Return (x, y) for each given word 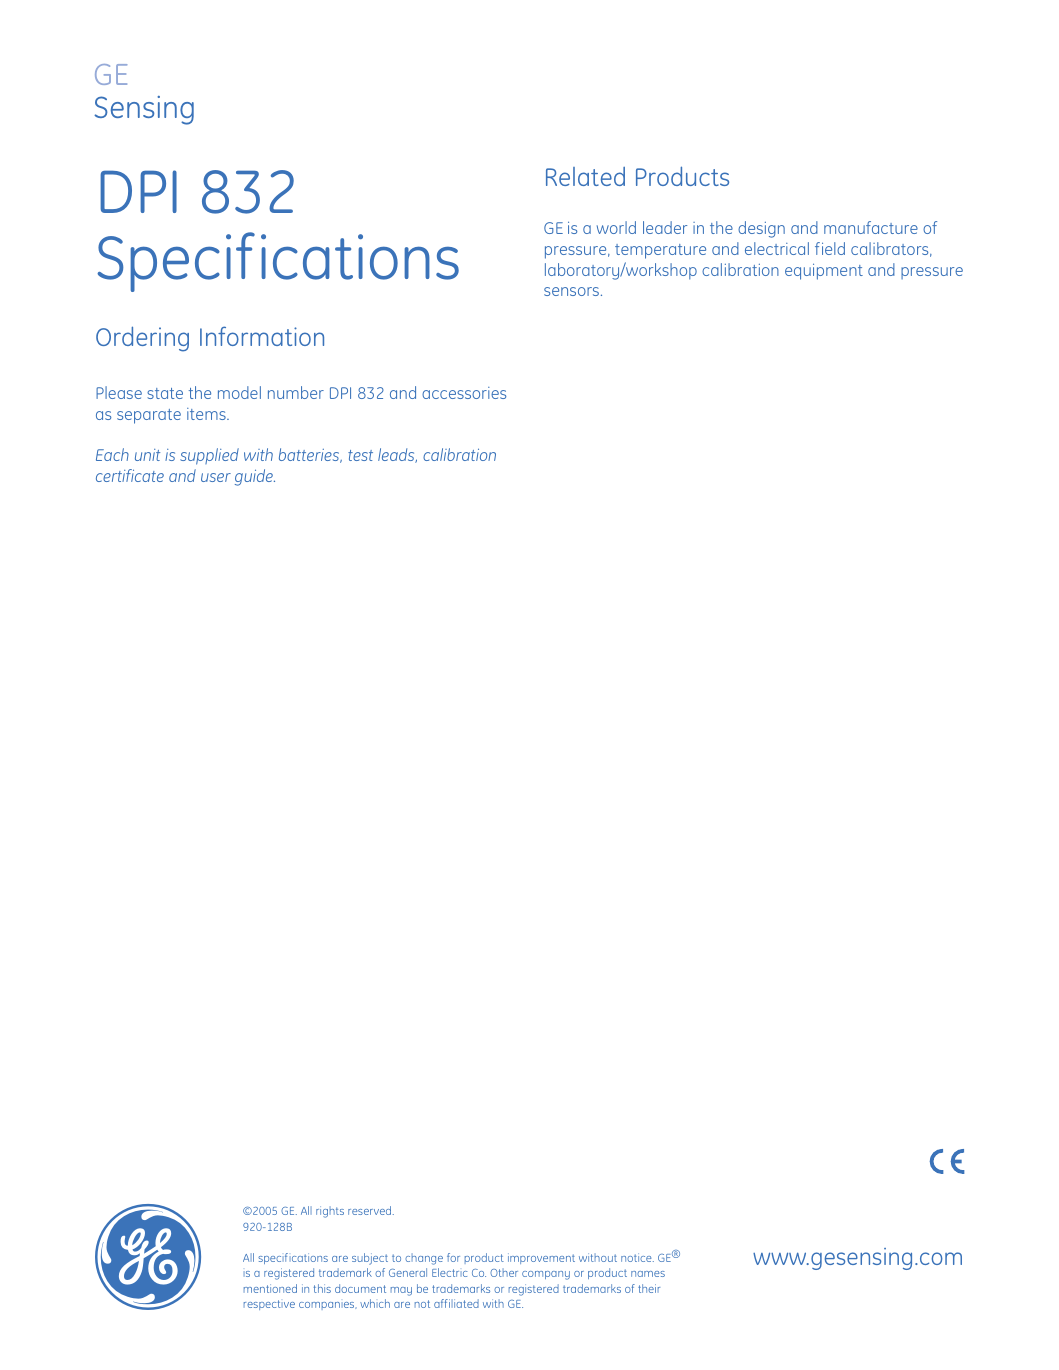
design (761, 229)
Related (585, 176)
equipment (824, 272)
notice (637, 1257)
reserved (371, 1210)
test (360, 455)
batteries (310, 455)
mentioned (270, 1288)
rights (330, 1212)
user (216, 477)
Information (262, 336)
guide (255, 477)
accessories (464, 393)
